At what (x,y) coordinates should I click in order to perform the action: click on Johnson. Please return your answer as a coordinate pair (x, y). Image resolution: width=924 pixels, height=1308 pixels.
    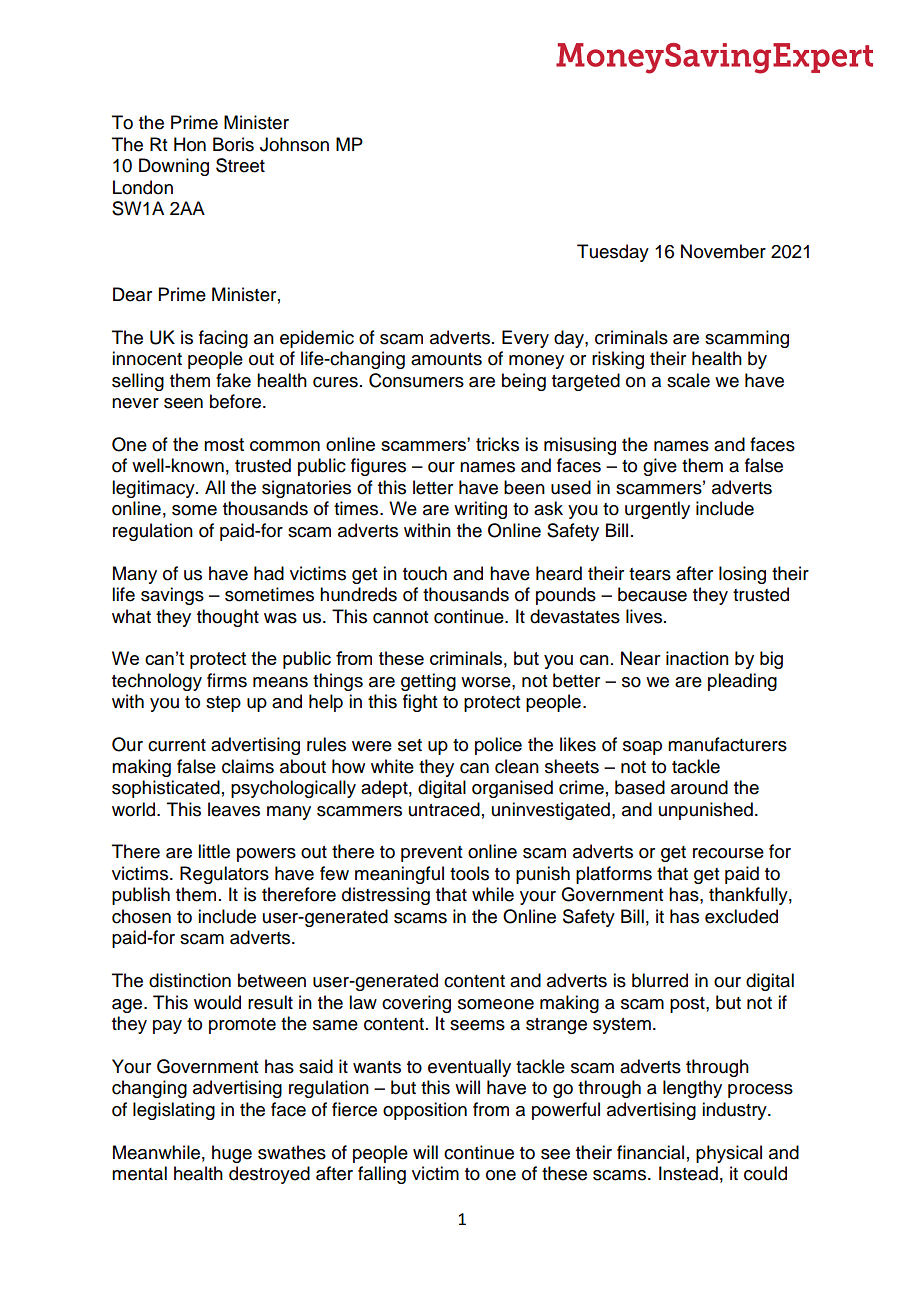
    Looking at the image, I should click on (294, 144).
